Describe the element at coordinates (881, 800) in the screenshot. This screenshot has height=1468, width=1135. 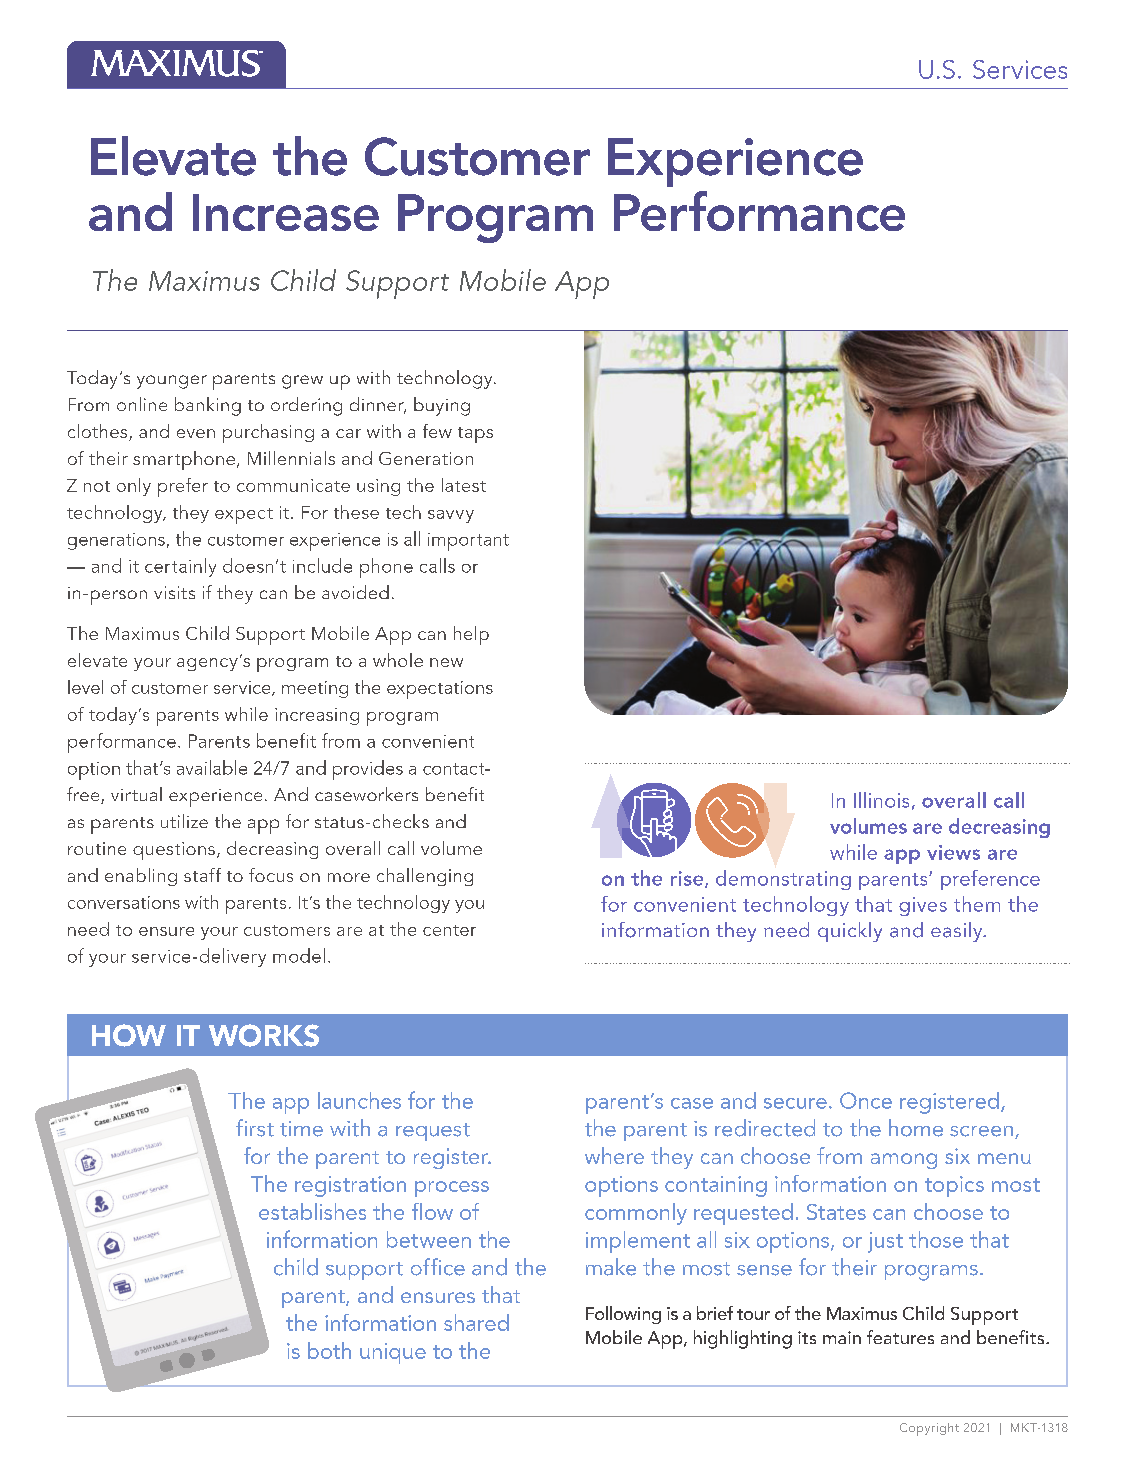
I see `Illinois` at that location.
